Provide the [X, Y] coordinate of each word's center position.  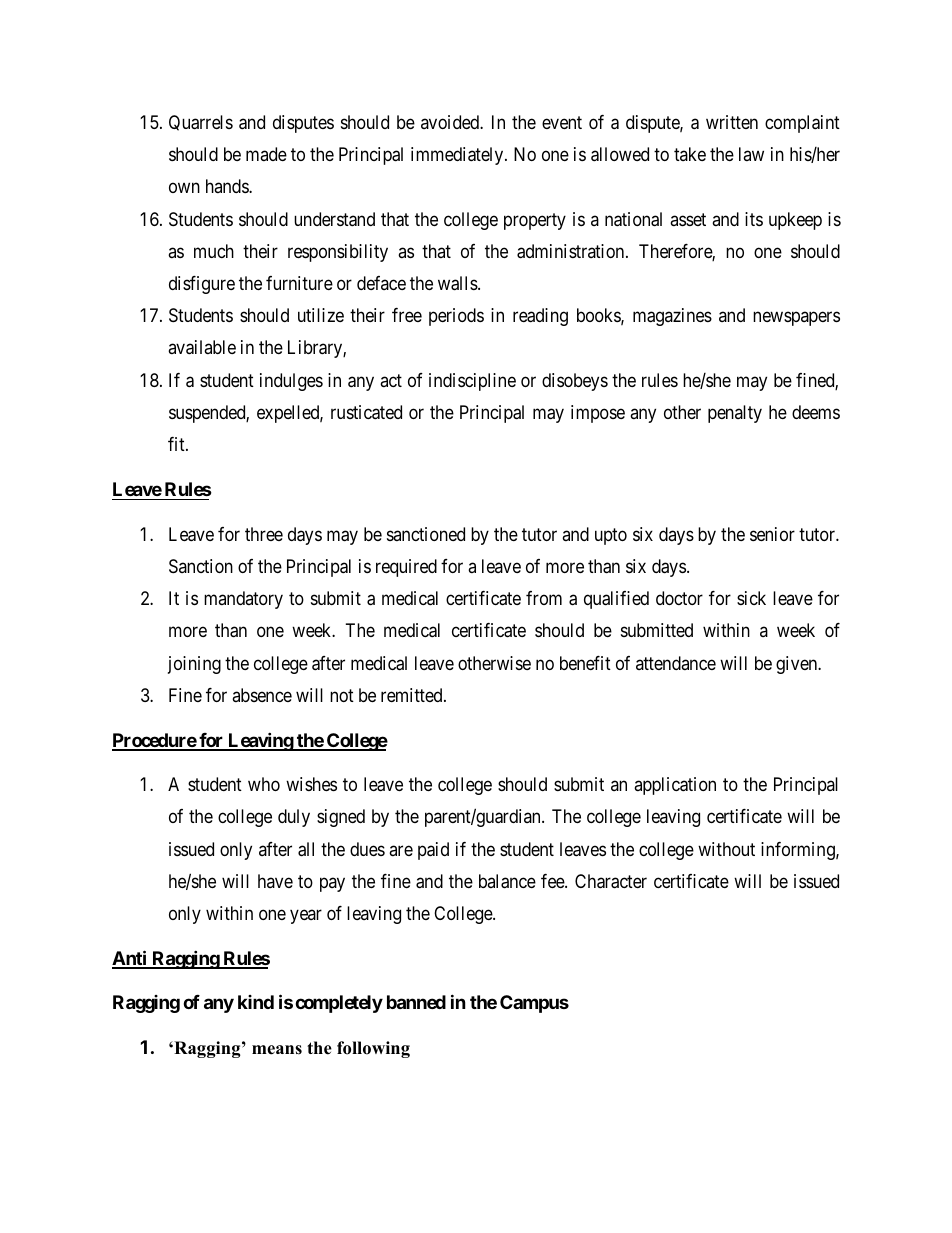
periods [456, 317]
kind [256, 1002]
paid [433, 851]
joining [194, 665]
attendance [676, 663]
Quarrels [201, 123]
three [264, 534]
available [202, 347]
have [275, 881]
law [751, 154]
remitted [413, 695]
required [406, 568]
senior [772, 534]
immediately [458, 156]
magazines [672, 317]
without [726, 849]
